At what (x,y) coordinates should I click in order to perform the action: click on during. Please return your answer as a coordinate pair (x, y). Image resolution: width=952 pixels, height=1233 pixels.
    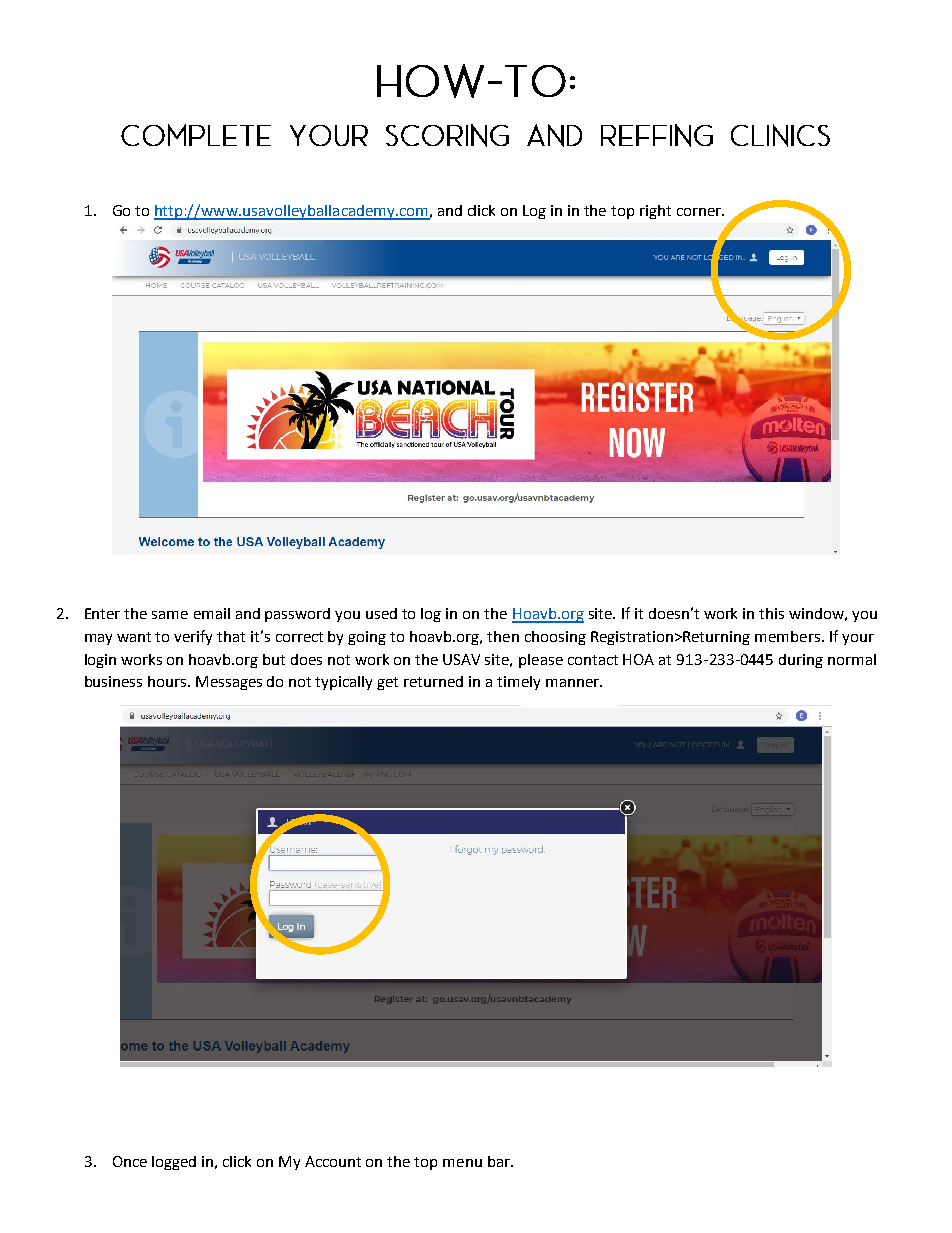
    Looking at the image, I should click on (801, 661).
